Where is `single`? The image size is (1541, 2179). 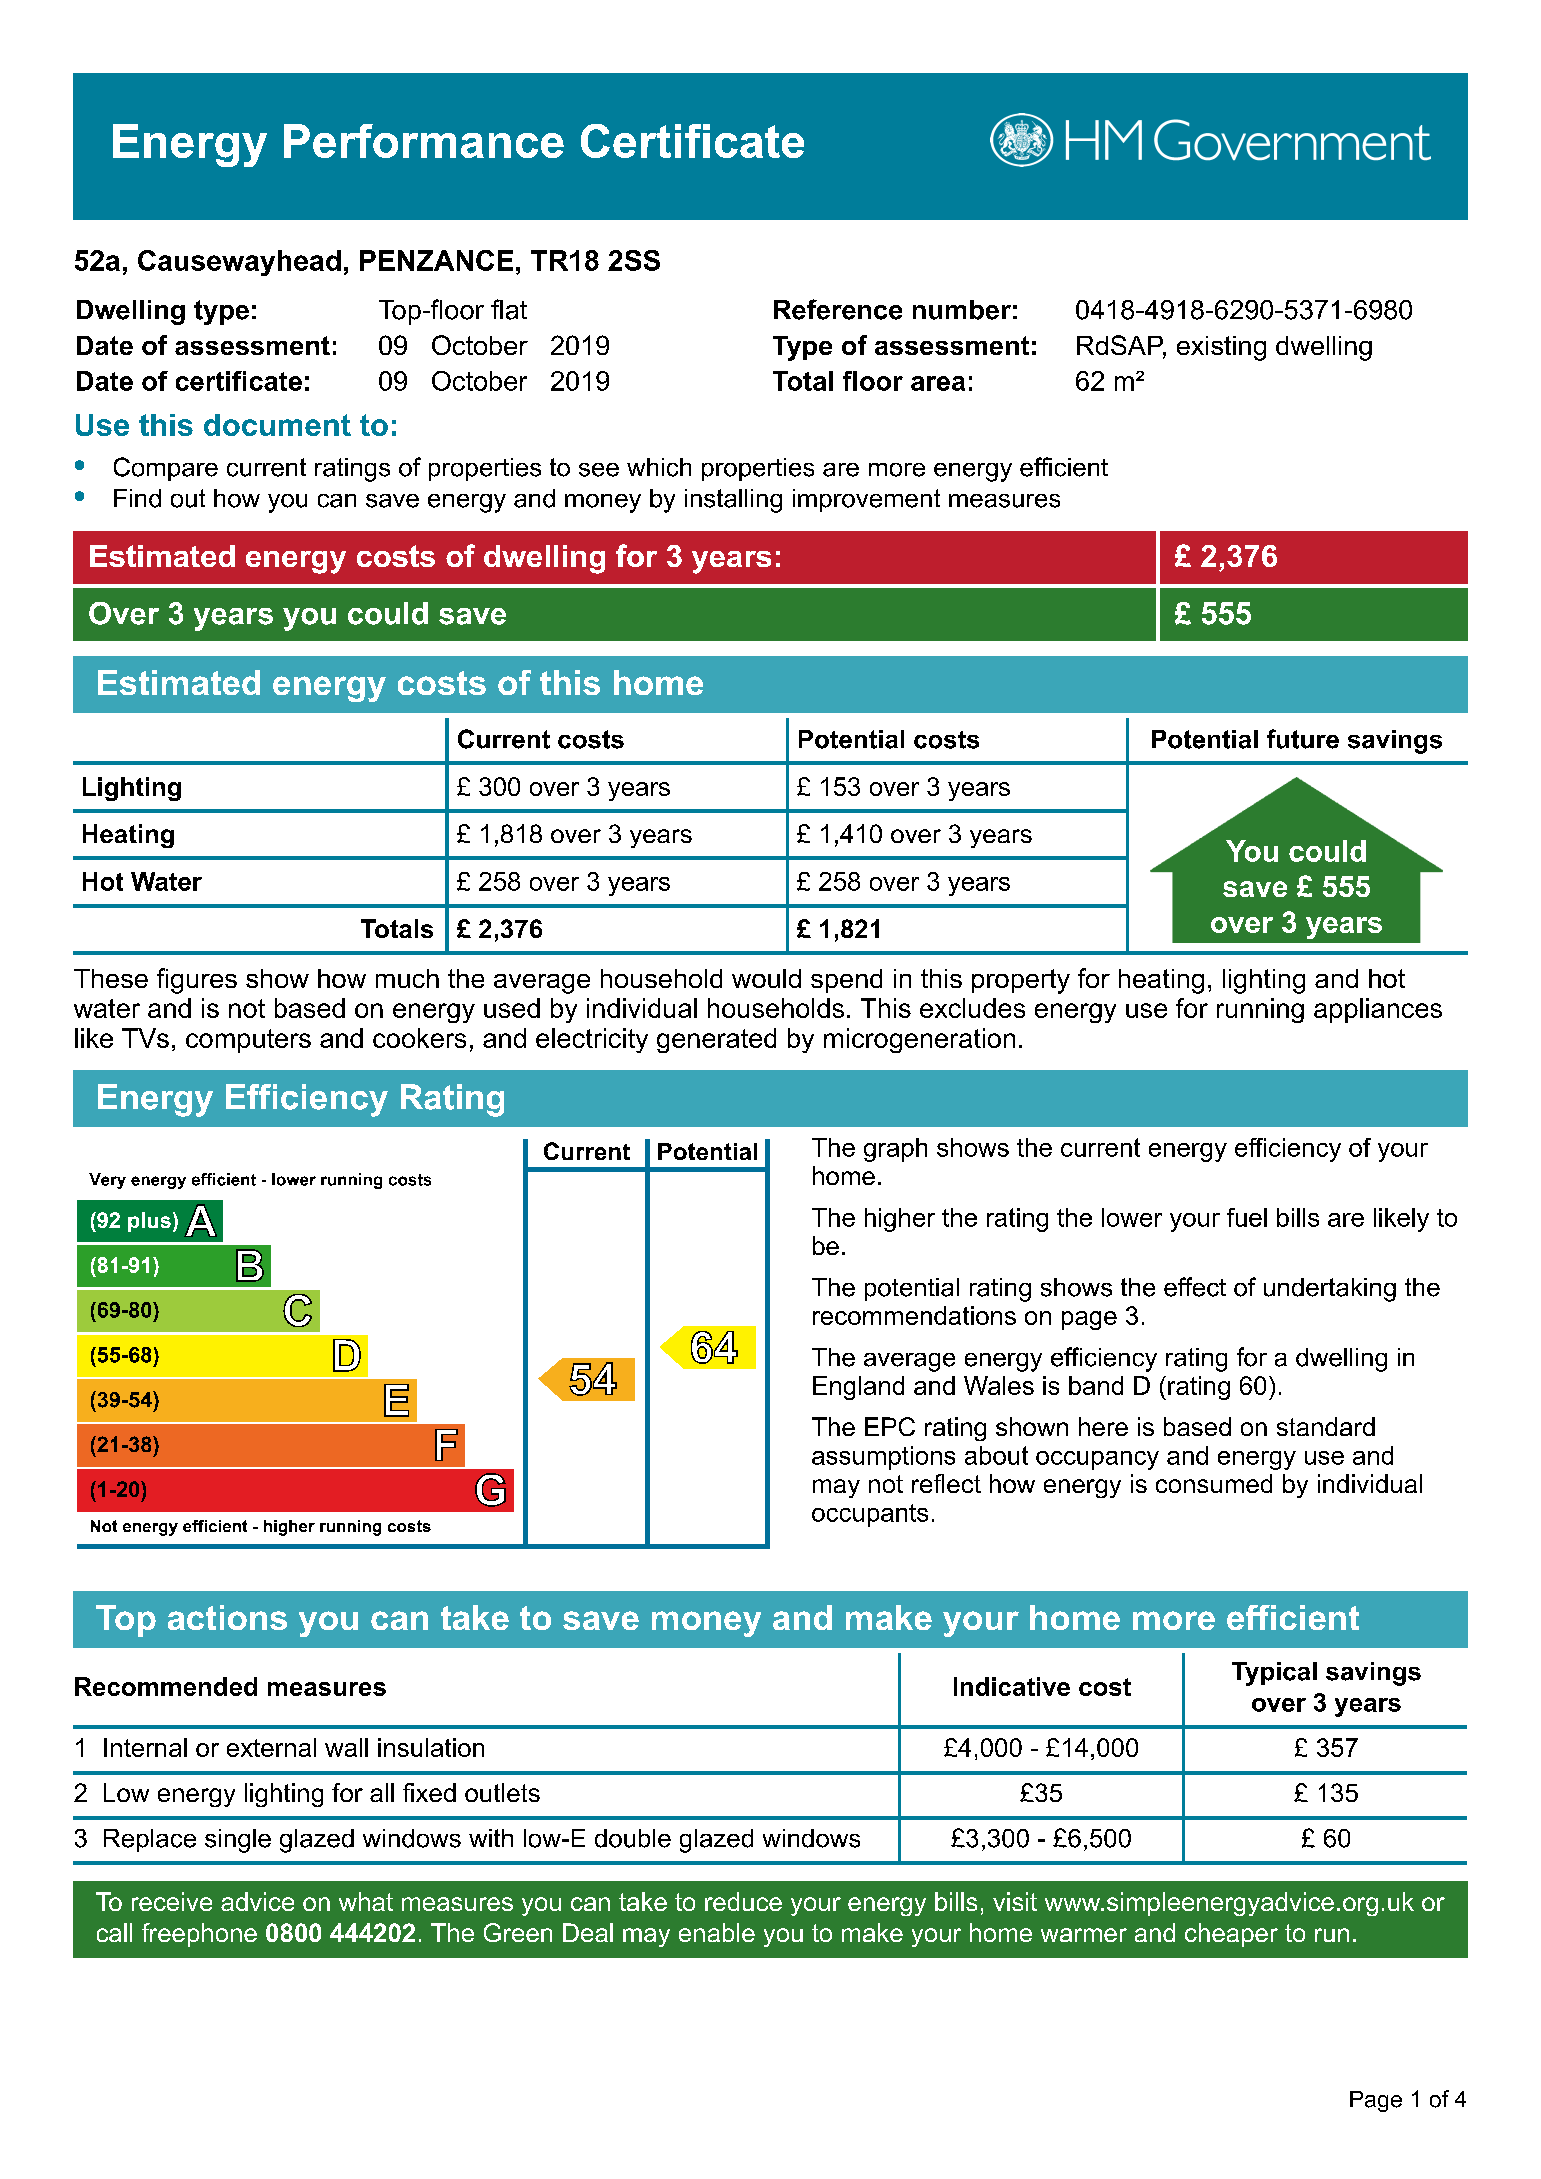 single is located at coordinates (238, 1841).
